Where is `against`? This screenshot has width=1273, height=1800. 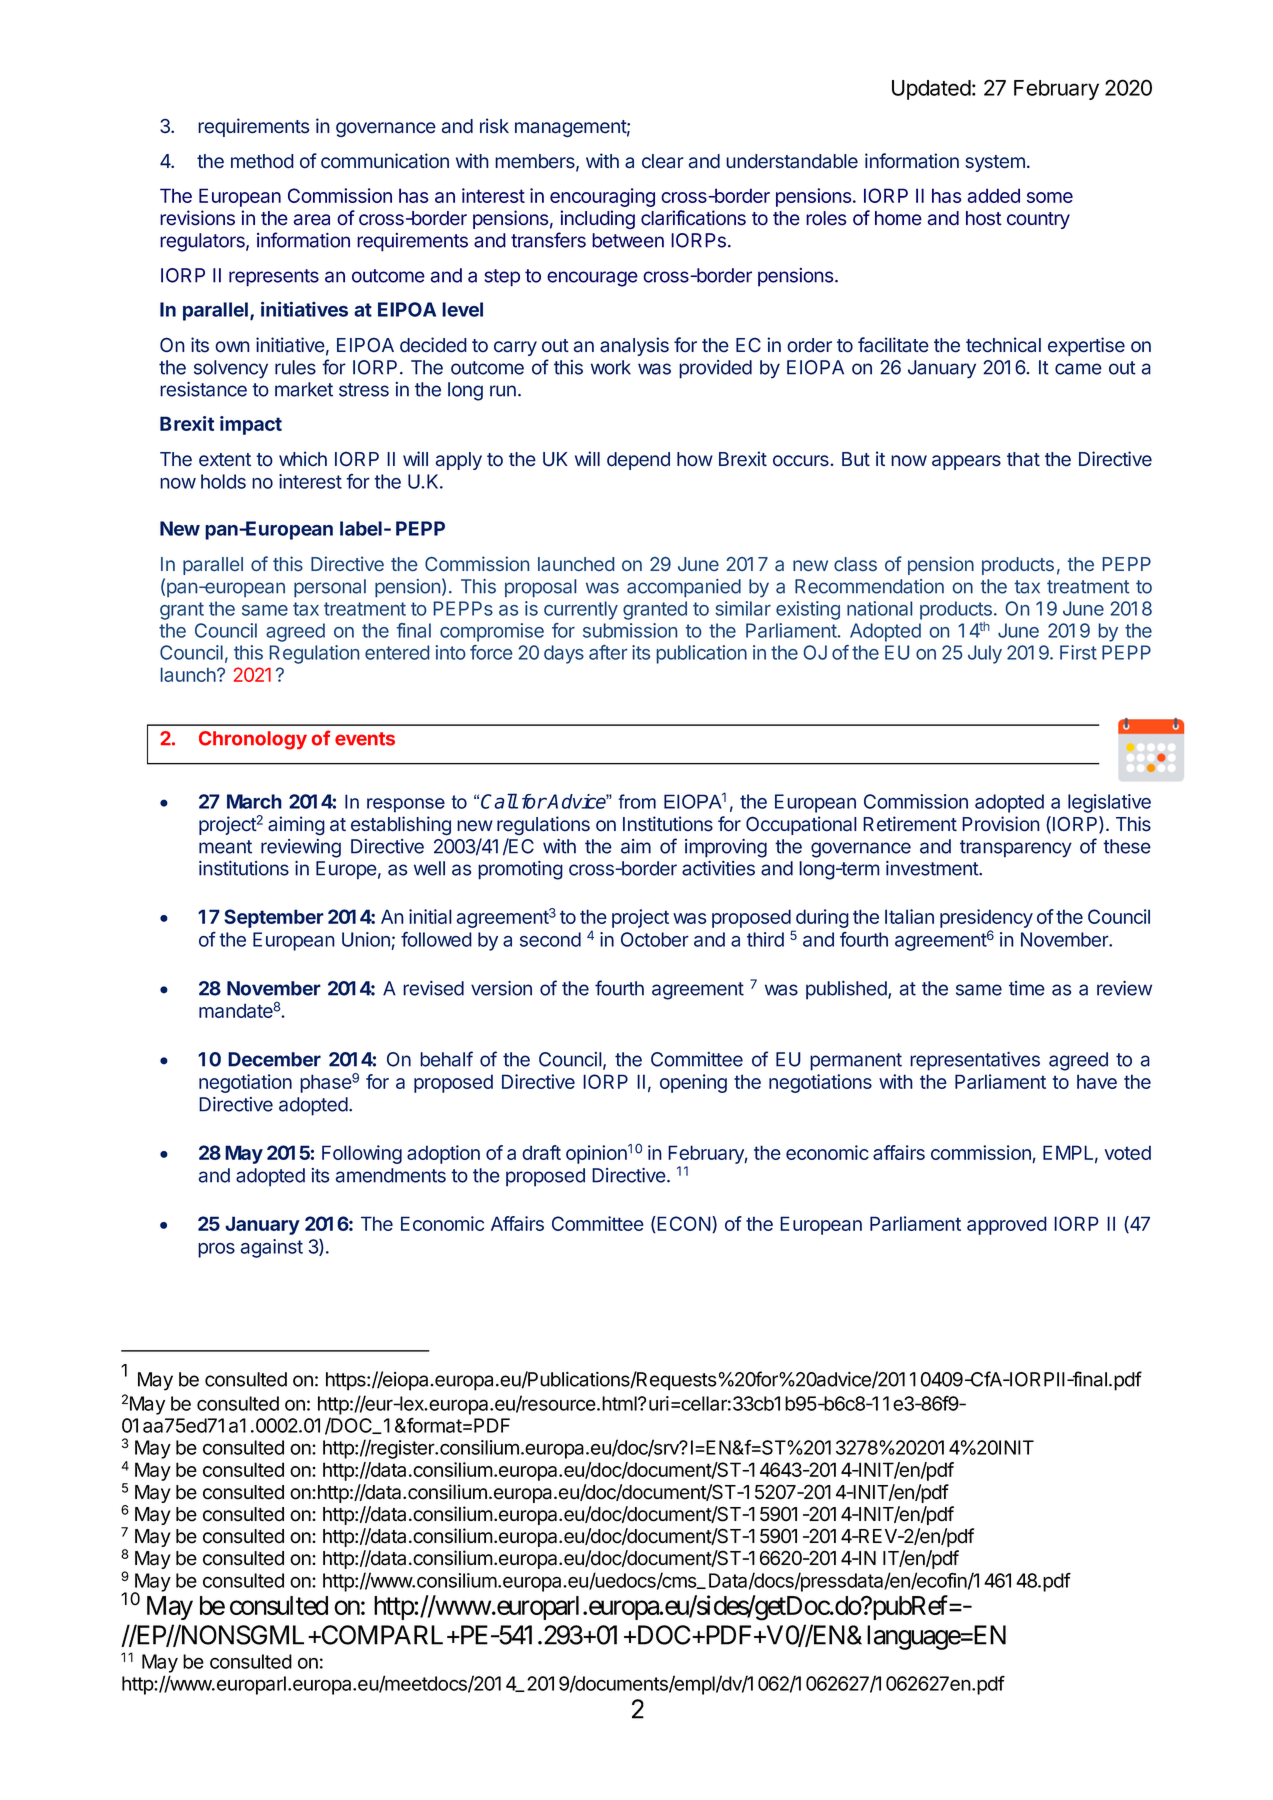
against is located at coordinates (272, 1248).
